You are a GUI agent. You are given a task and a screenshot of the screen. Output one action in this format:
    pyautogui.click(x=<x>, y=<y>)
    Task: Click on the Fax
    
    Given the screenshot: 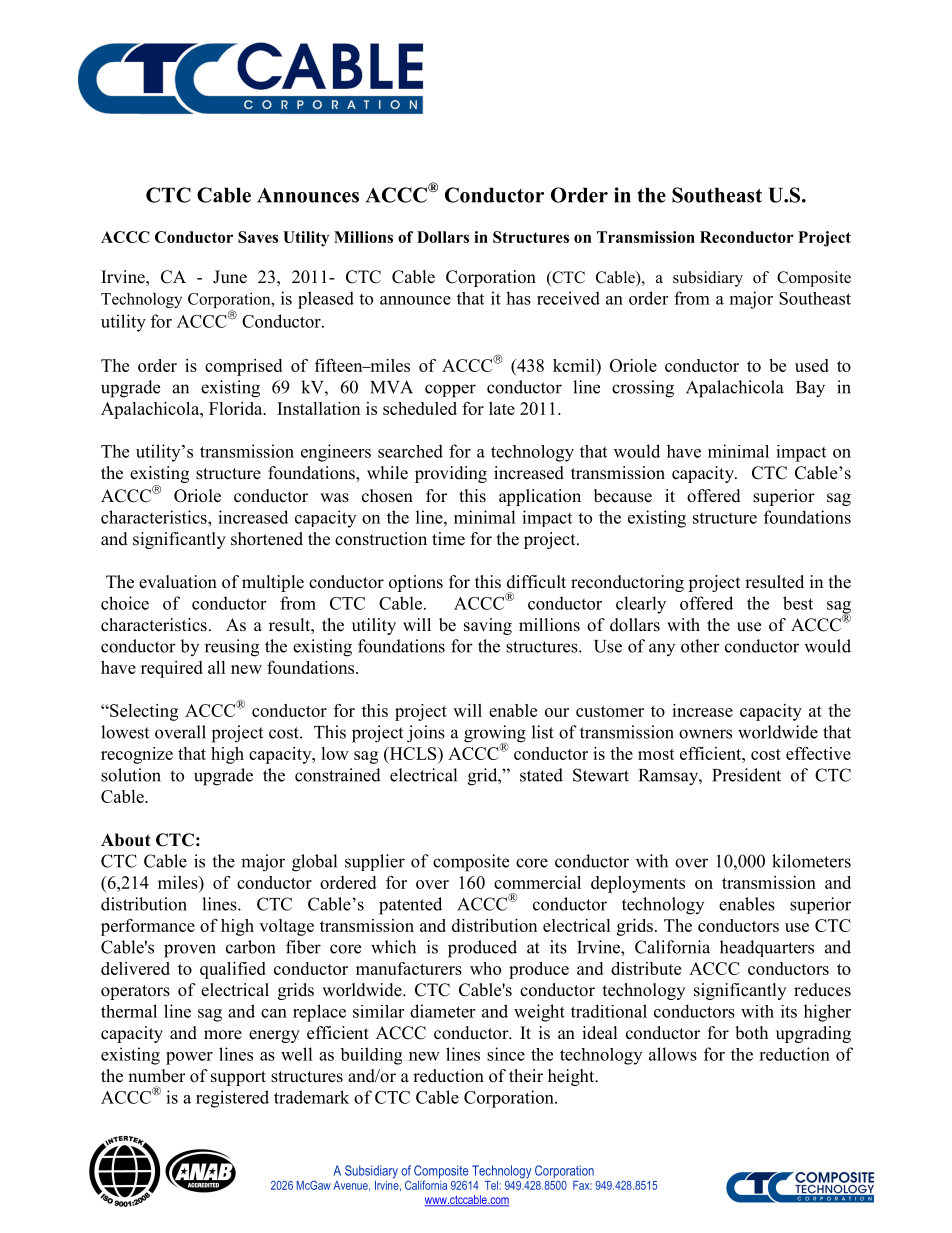 What is the action you would take?
    pyautogui.click(x=582, y=1185)
